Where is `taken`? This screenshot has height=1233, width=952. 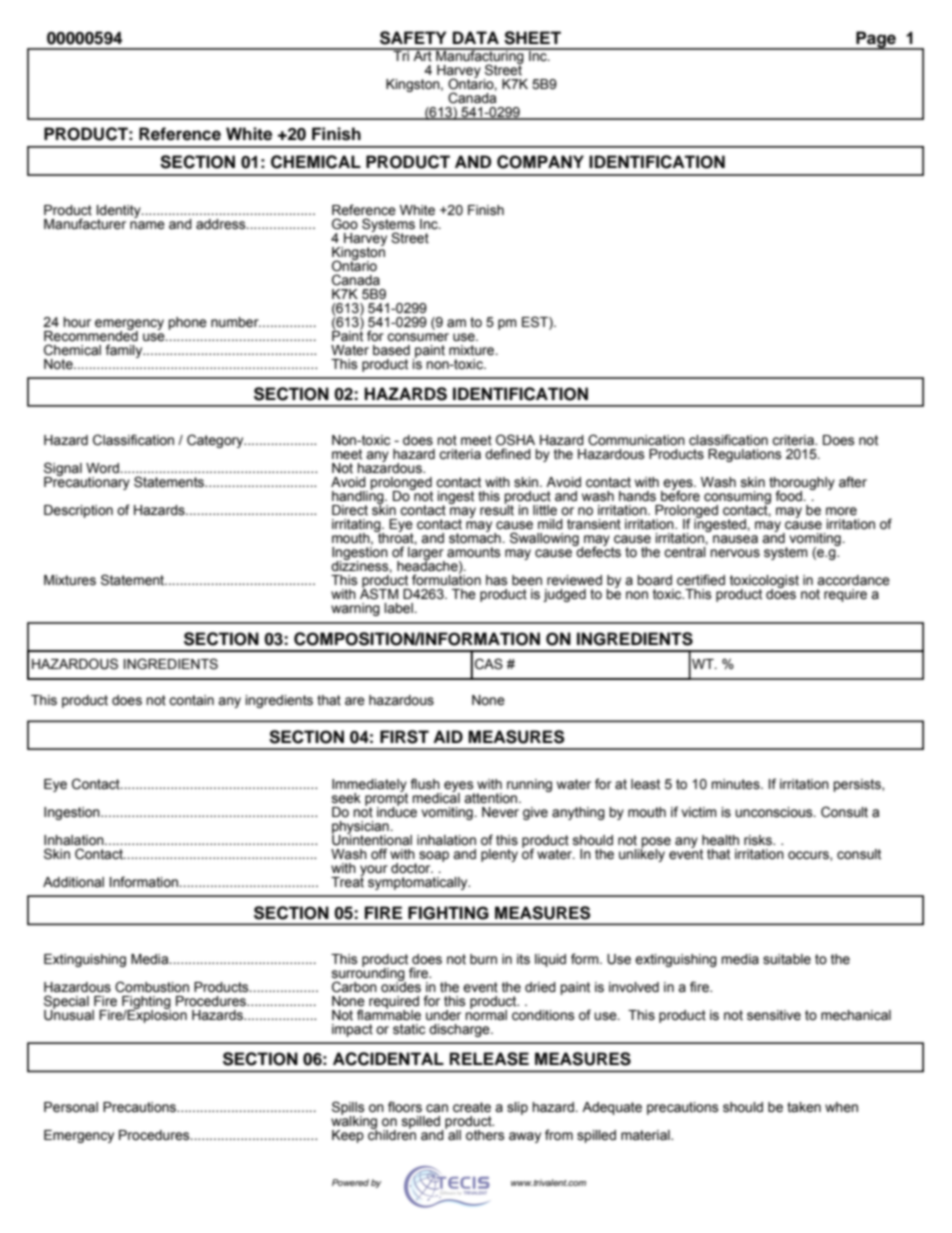 taken is located at coordinates (804, 1107).
